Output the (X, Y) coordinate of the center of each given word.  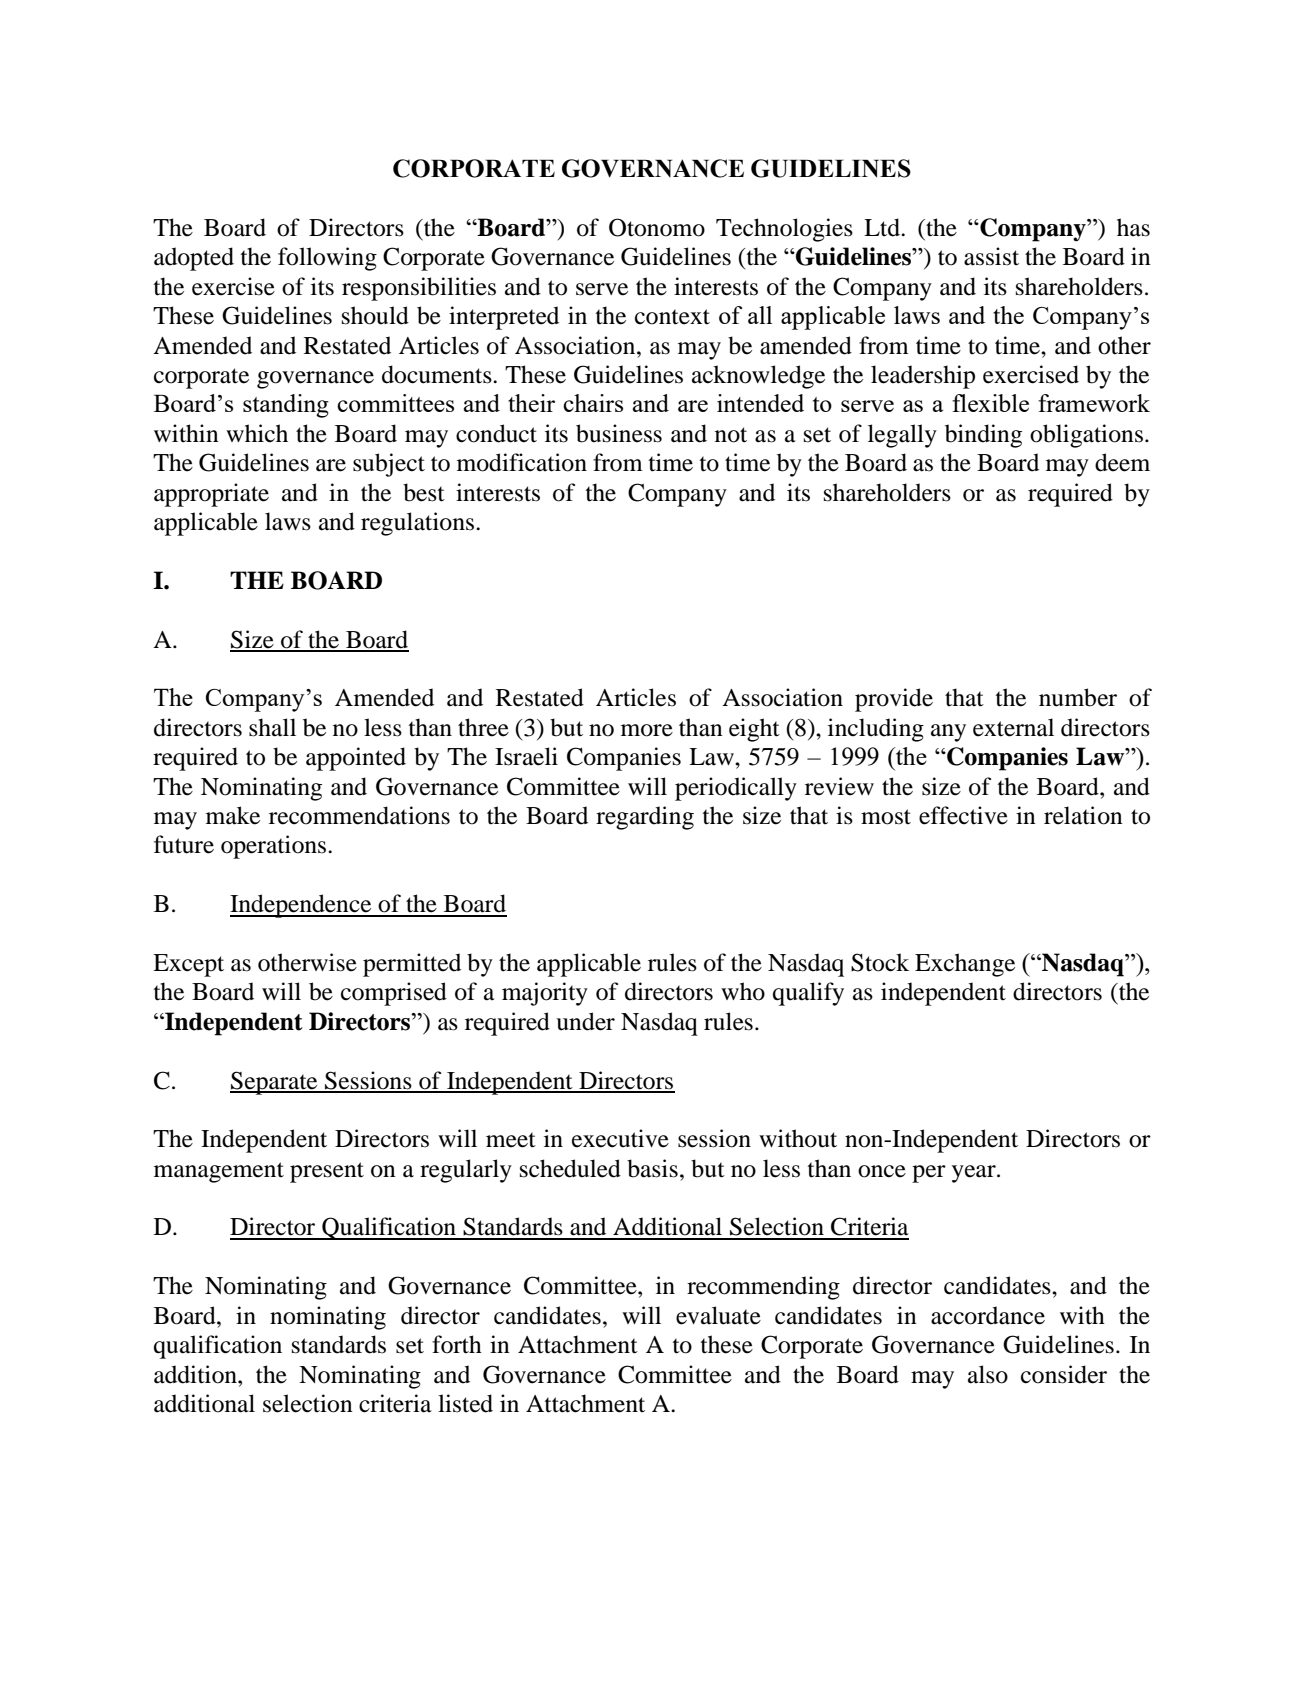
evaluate (718, 1315)
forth (457, 1344)
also (988, 1374)
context (672, 317)
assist (991, 256)
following (327, 259)
